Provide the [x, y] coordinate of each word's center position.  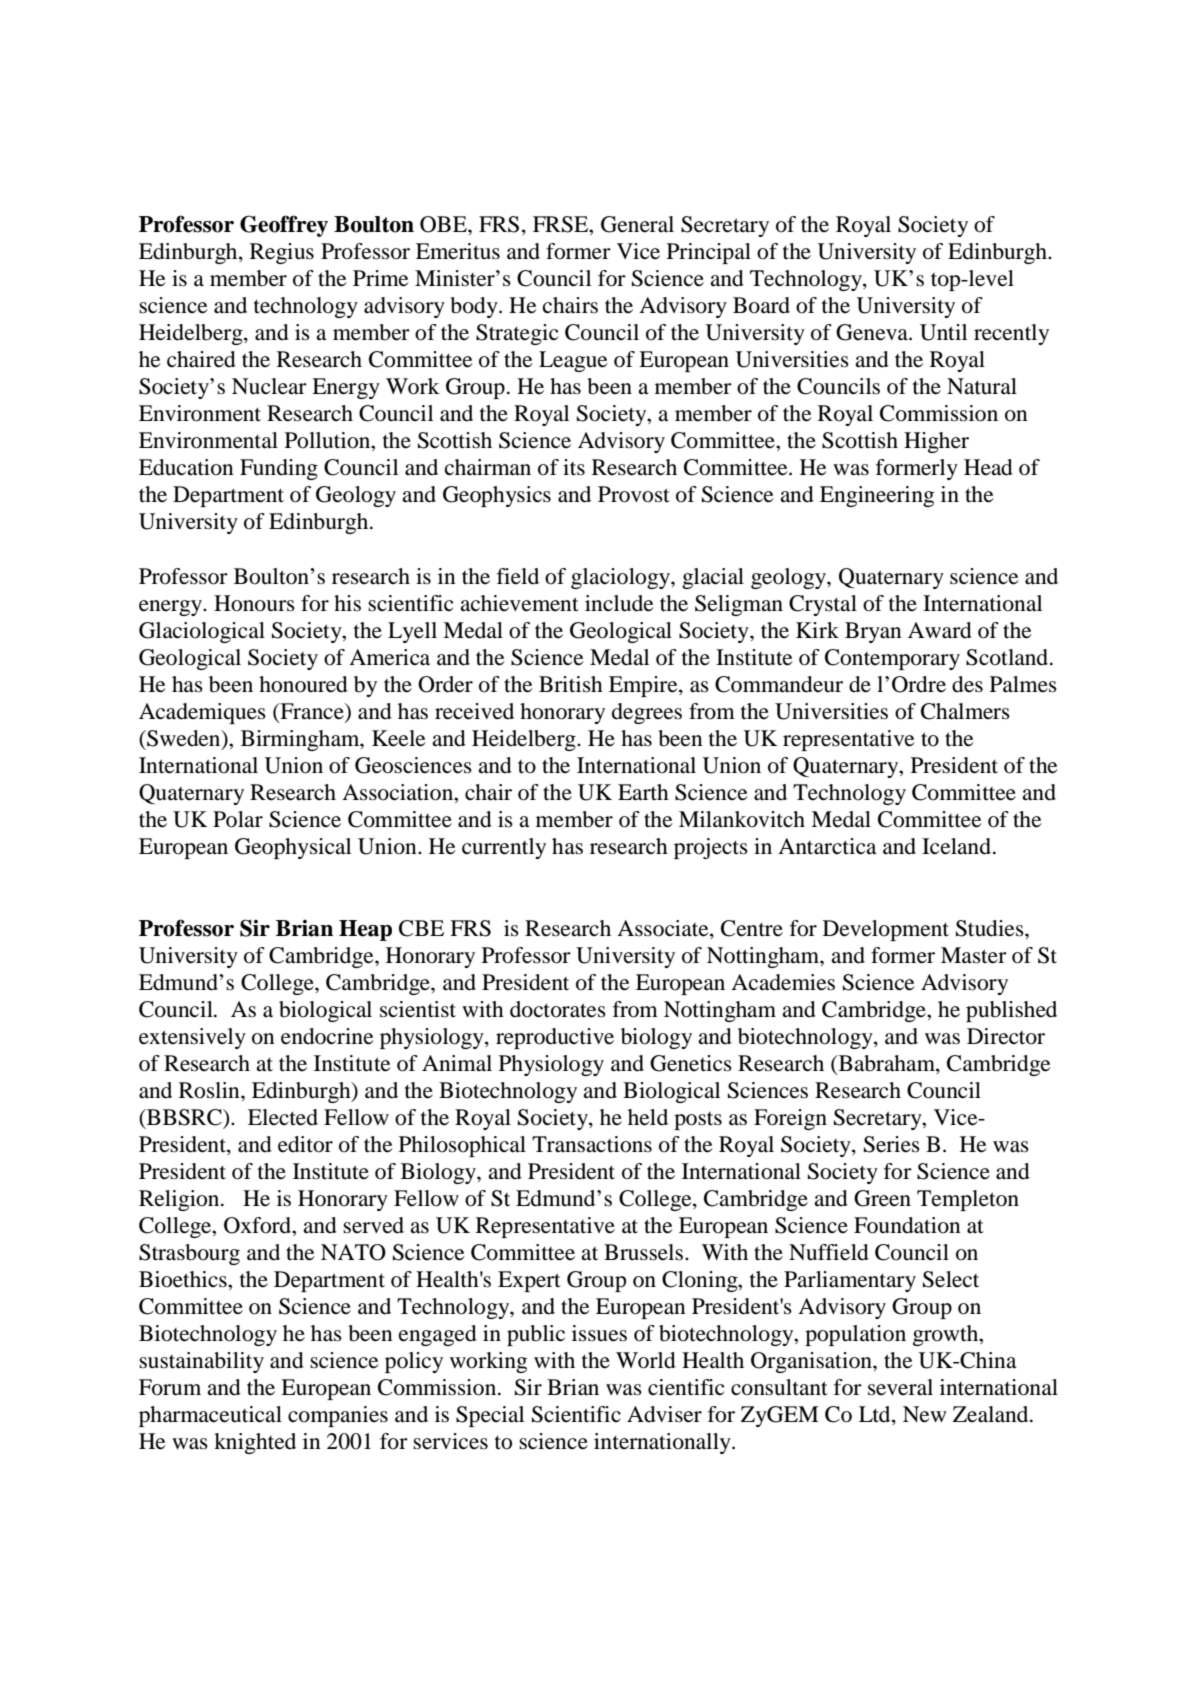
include [619, 603]
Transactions [592, 1144]
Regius [282, 253]
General [637, 224]
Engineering [877, 496]
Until [943, 332]
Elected [283, 1117]
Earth [643, 792]
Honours [254, 603]
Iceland [958, 846]
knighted [255, 1443]
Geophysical [293, 848]
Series [892, 1144]
